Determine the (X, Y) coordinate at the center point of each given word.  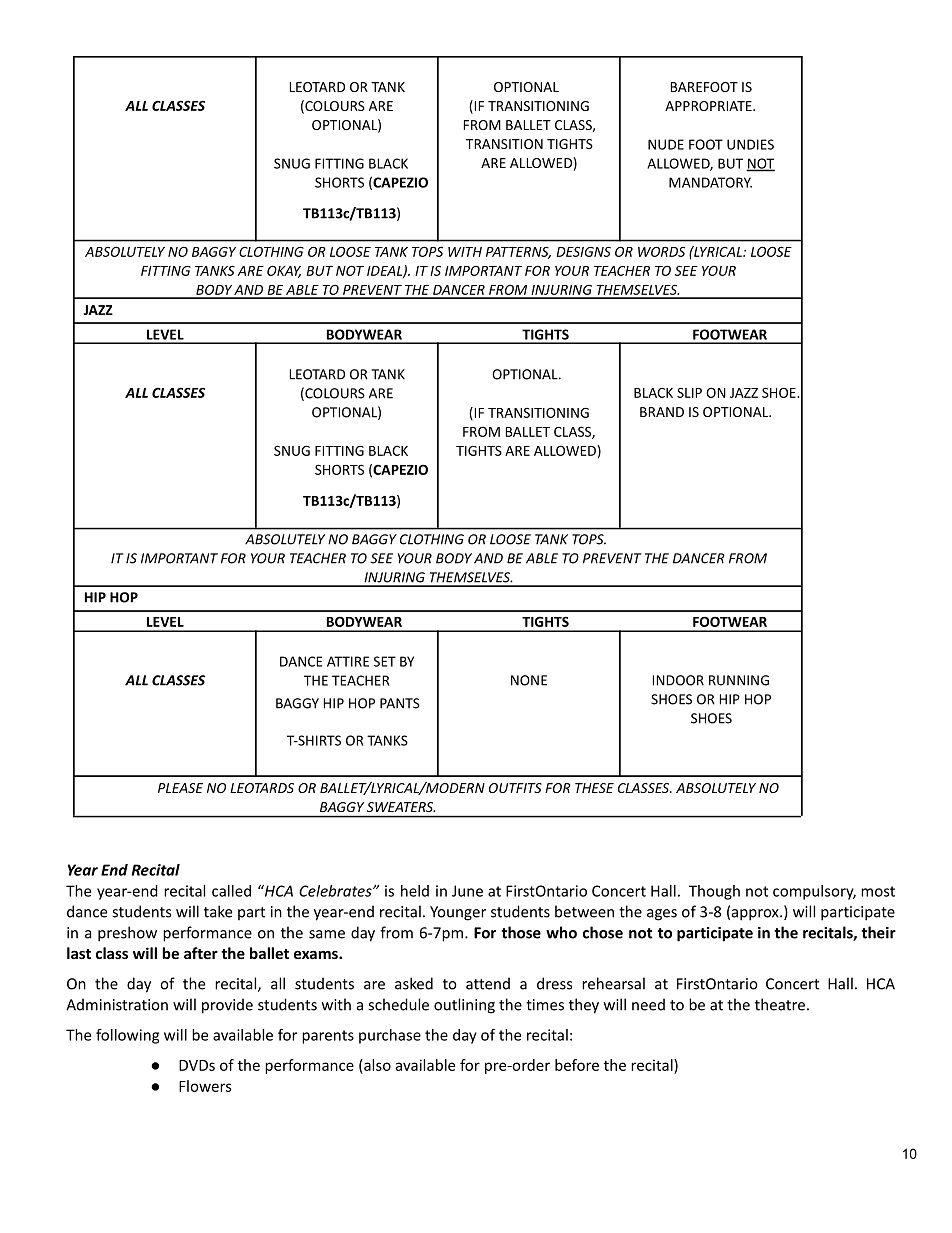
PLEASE (180, 788)
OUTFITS (515, 788)
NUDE (666, 144)
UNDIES (750, 144)
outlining (464, 1006)
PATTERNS (518, 252)
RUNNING (739, 680)
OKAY (284, 271)
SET (385, 661)
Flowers (205, 1086)
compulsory (814, 892)
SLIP (689, 393)
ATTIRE (348, 661)
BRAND (662, 412)
